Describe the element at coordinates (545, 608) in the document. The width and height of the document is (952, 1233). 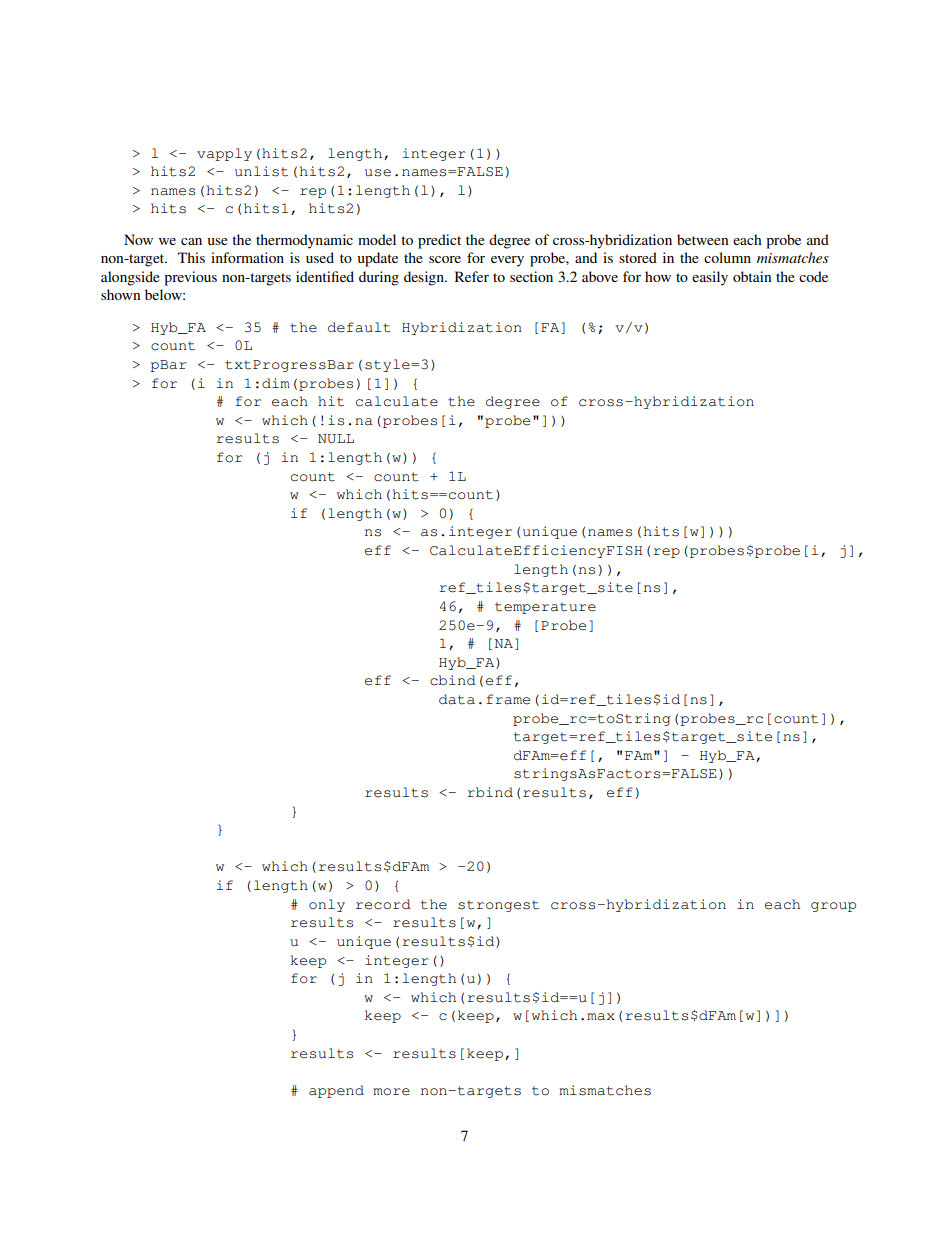
I see `temperature` at that location.
